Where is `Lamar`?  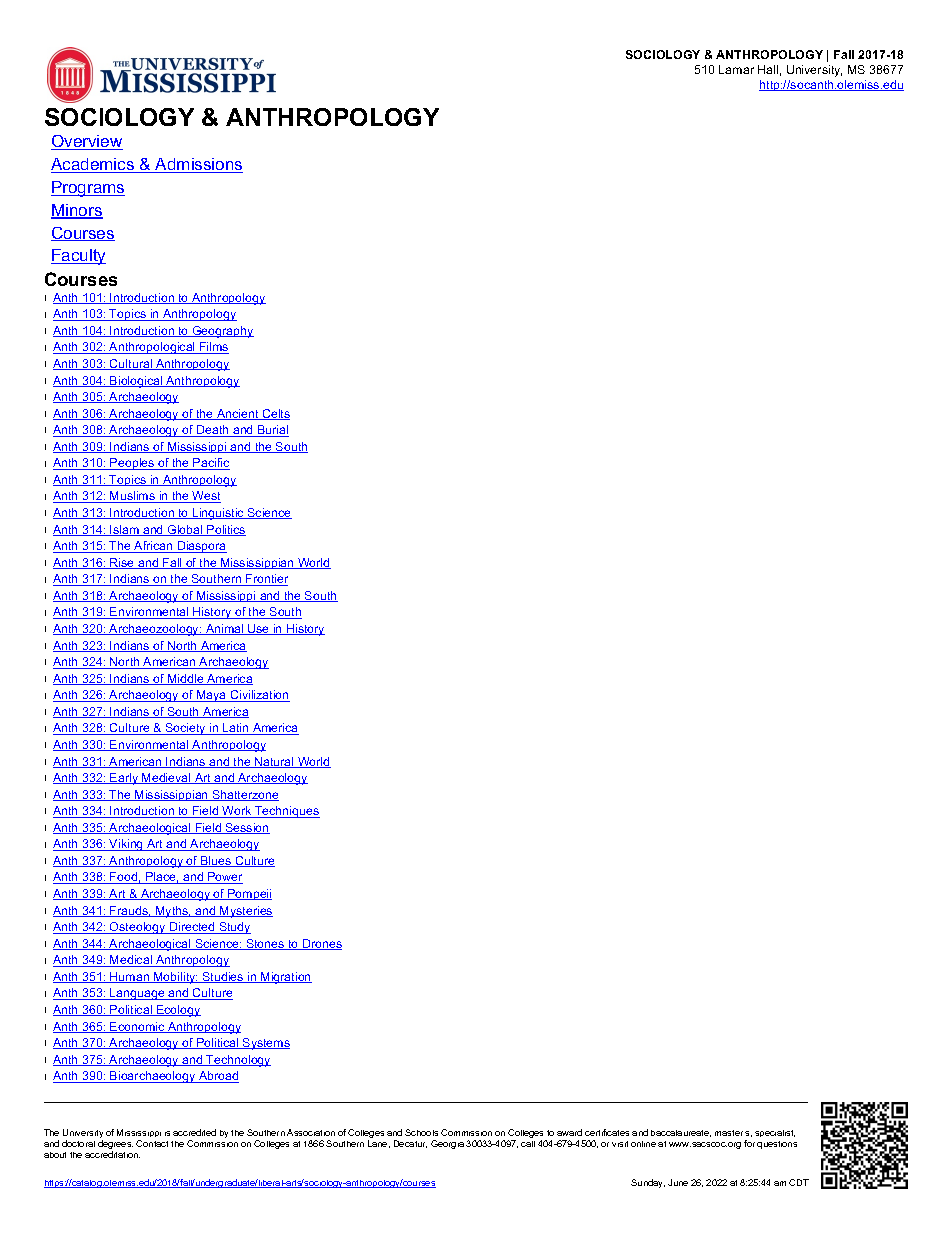
Lamar is located at coordinates (736, 69).
